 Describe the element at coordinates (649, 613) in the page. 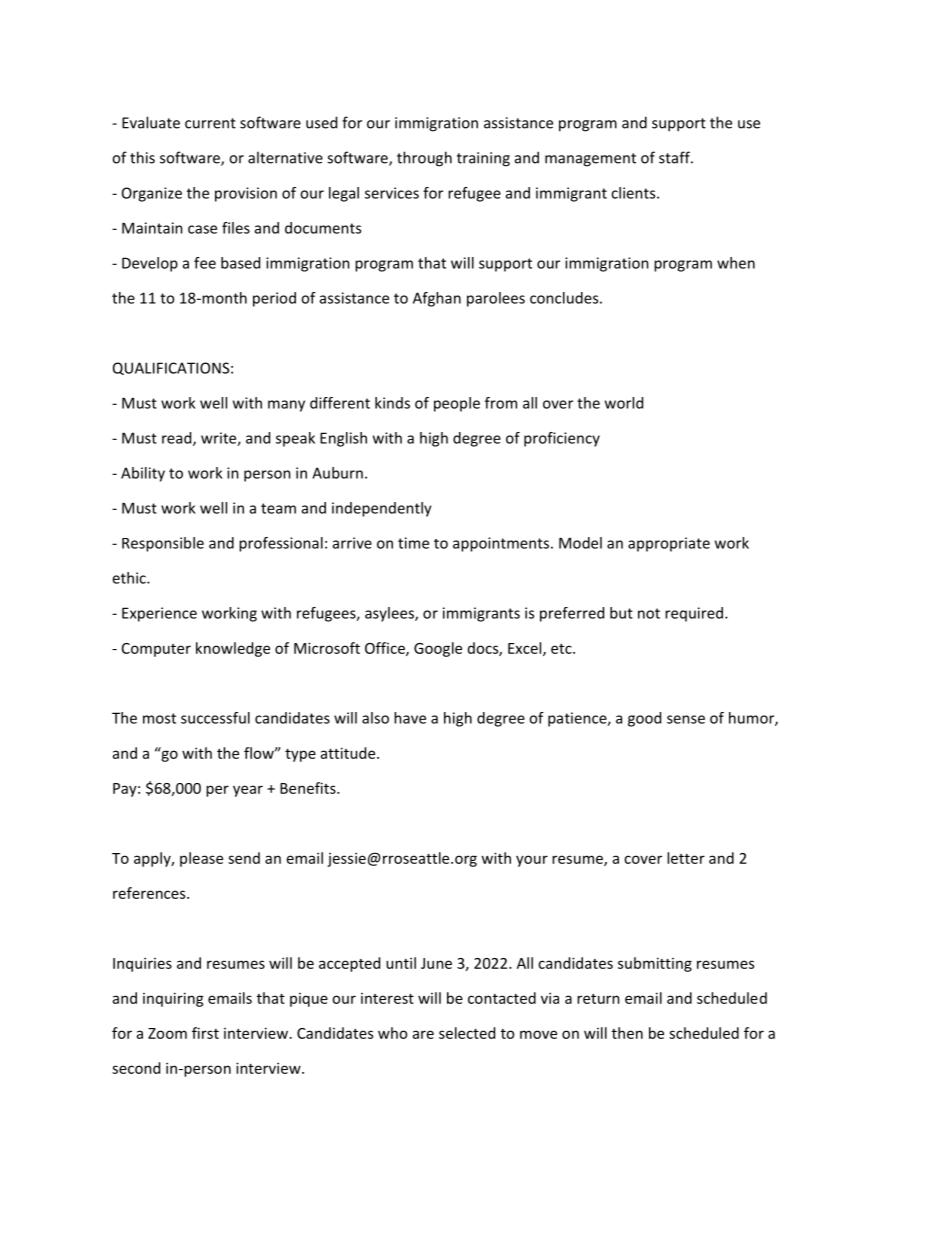

I see `not` at that location.
